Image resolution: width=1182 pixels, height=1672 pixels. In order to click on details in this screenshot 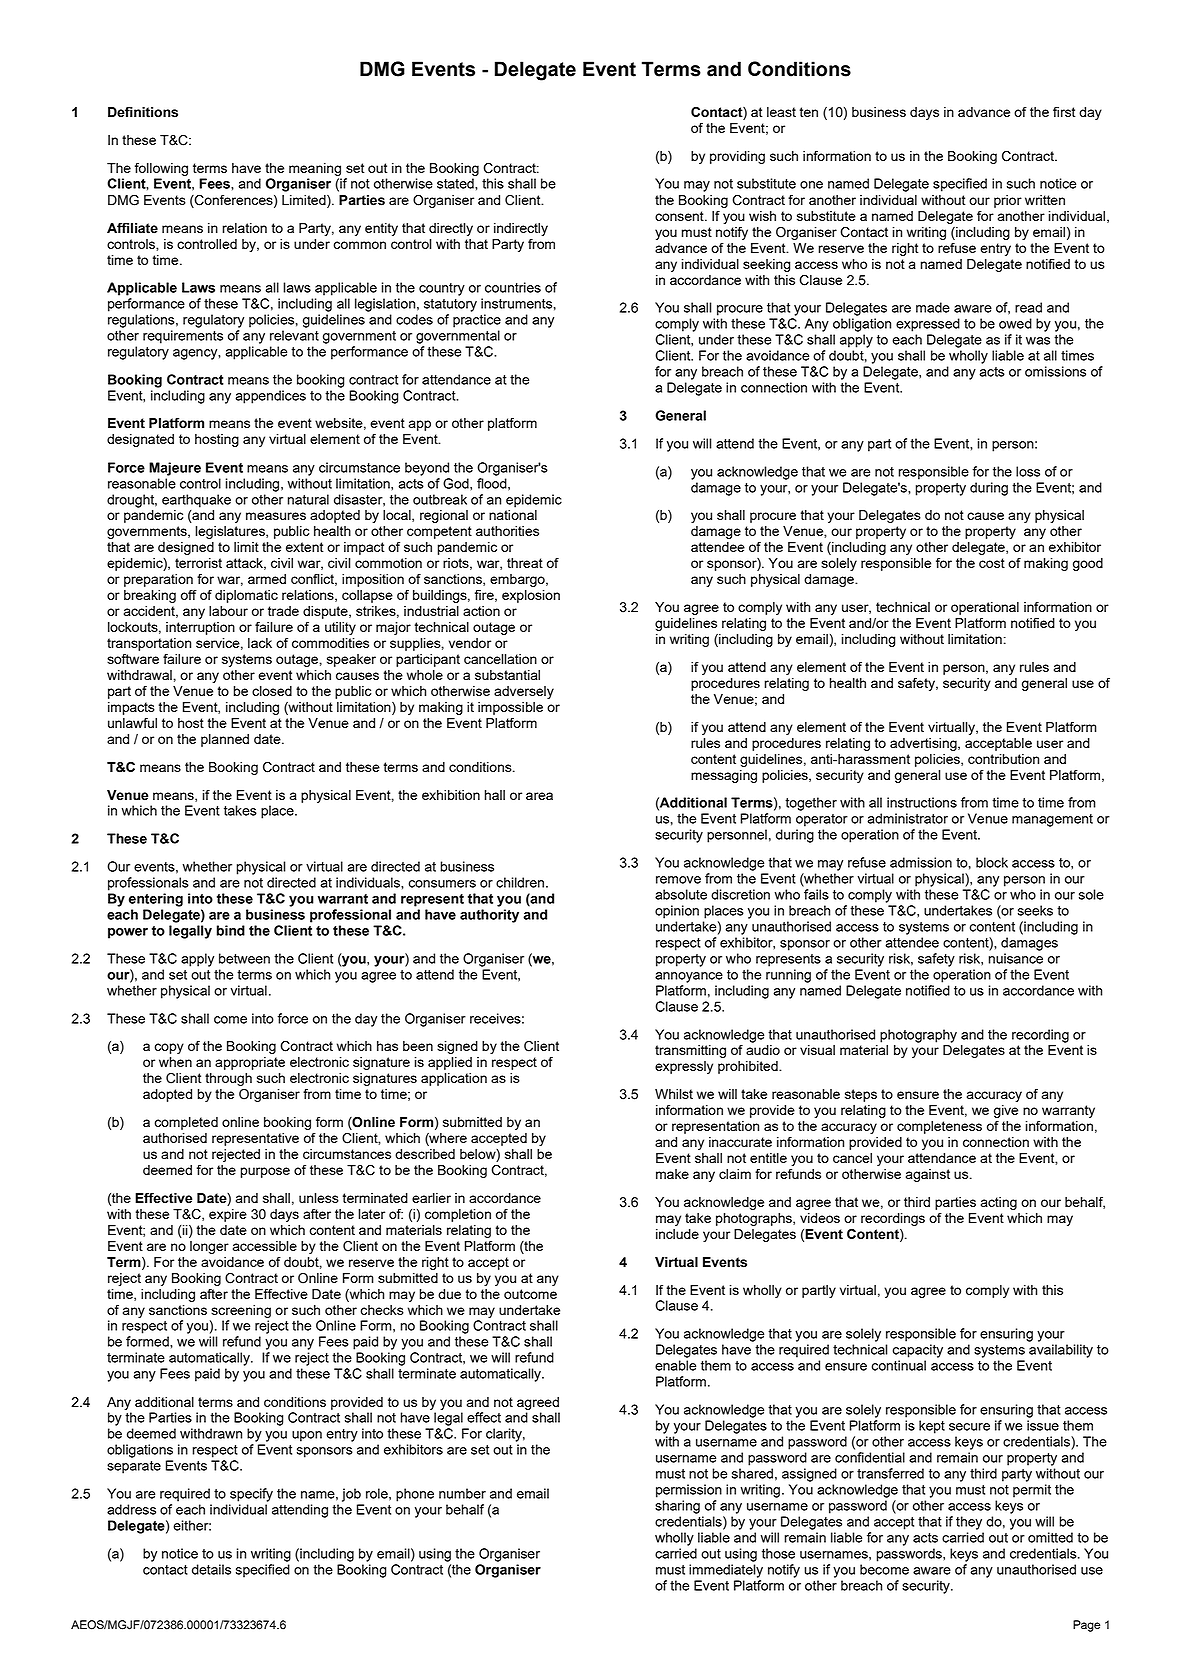, I will do `click(211, 1569)`.
